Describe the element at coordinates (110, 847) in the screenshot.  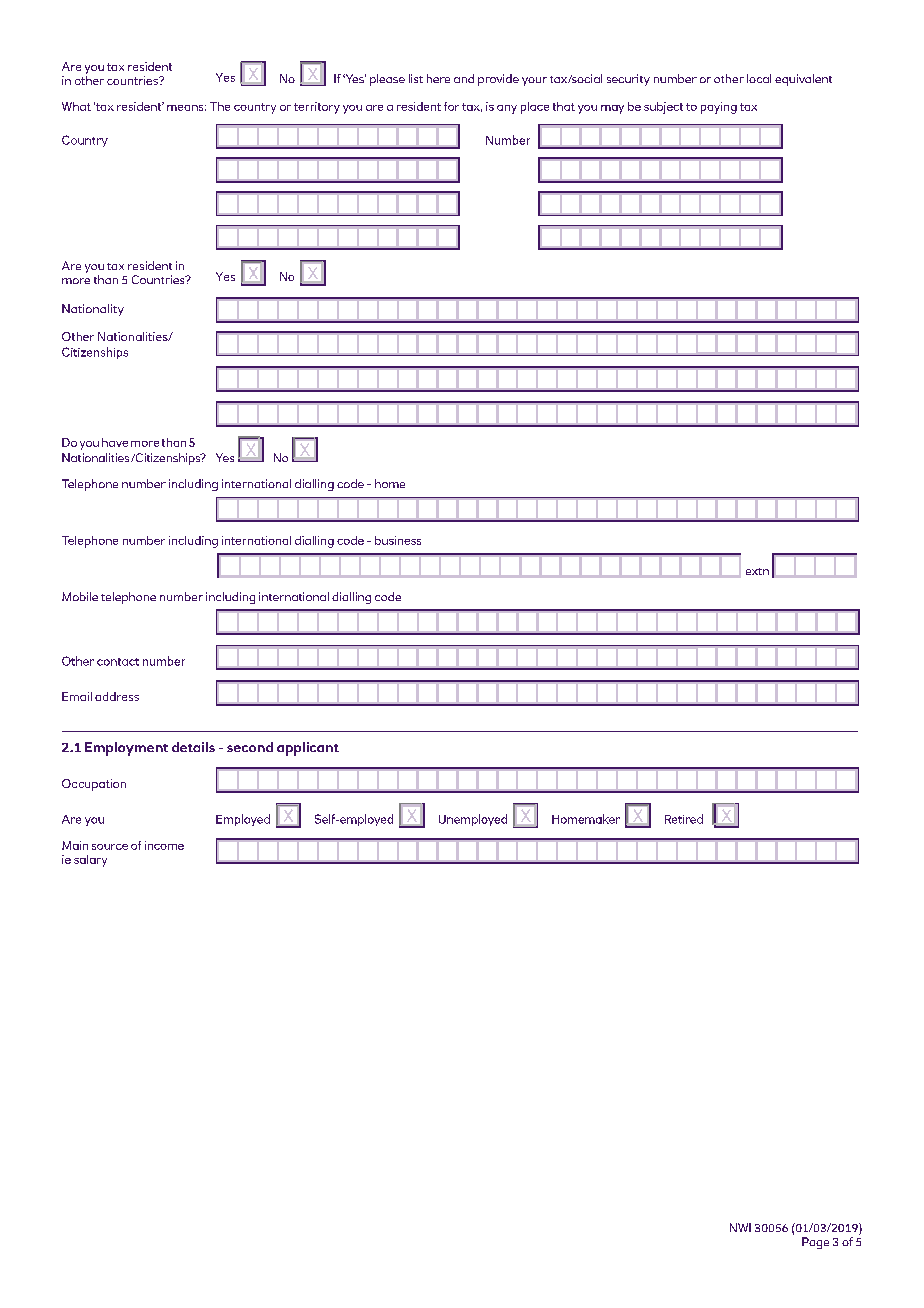
I see `source` at that location.
